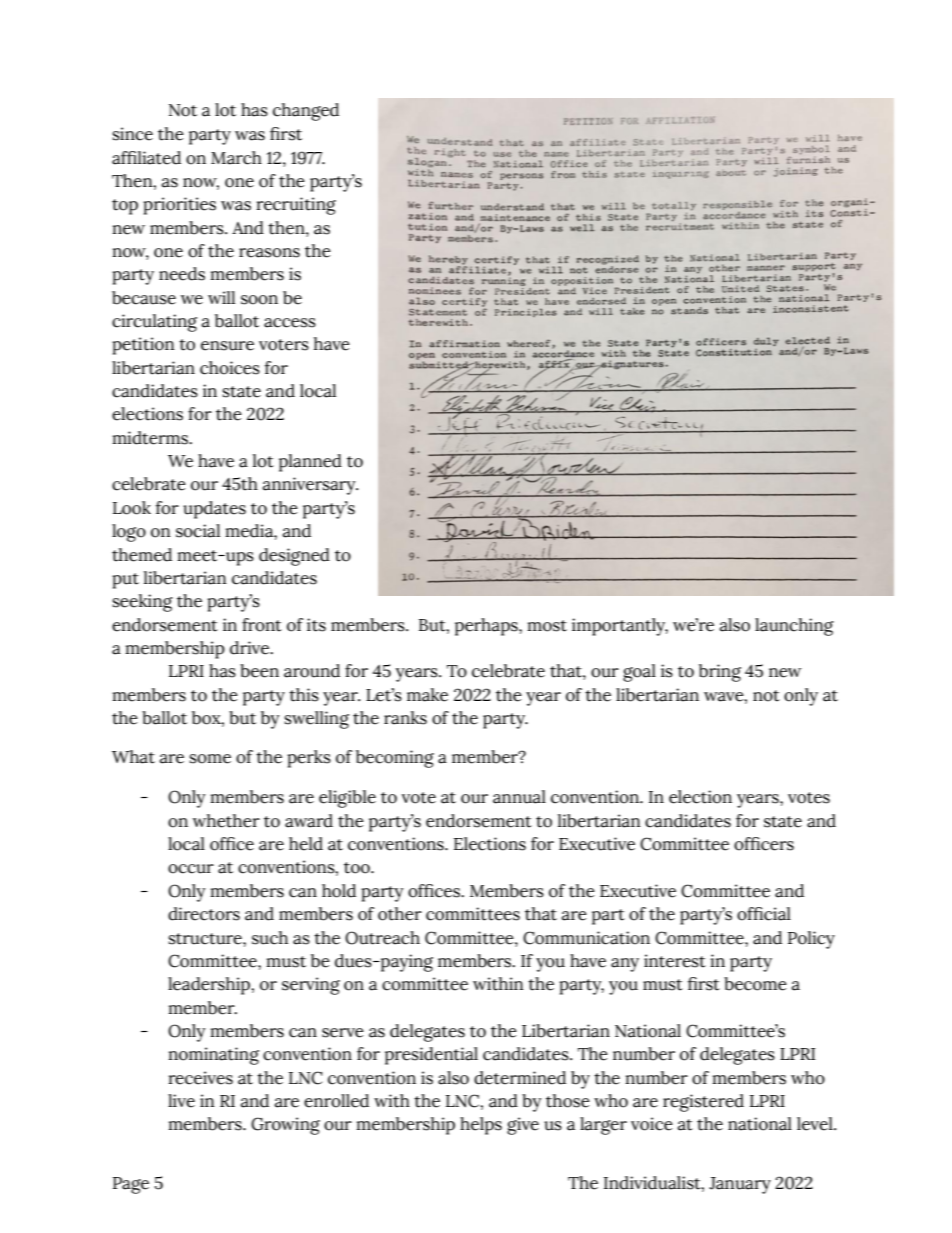 This screenshot has width=952, height=1233. Describe the element at coordinates (481, 1126) in the screenshot. I see `helps` at that location.
